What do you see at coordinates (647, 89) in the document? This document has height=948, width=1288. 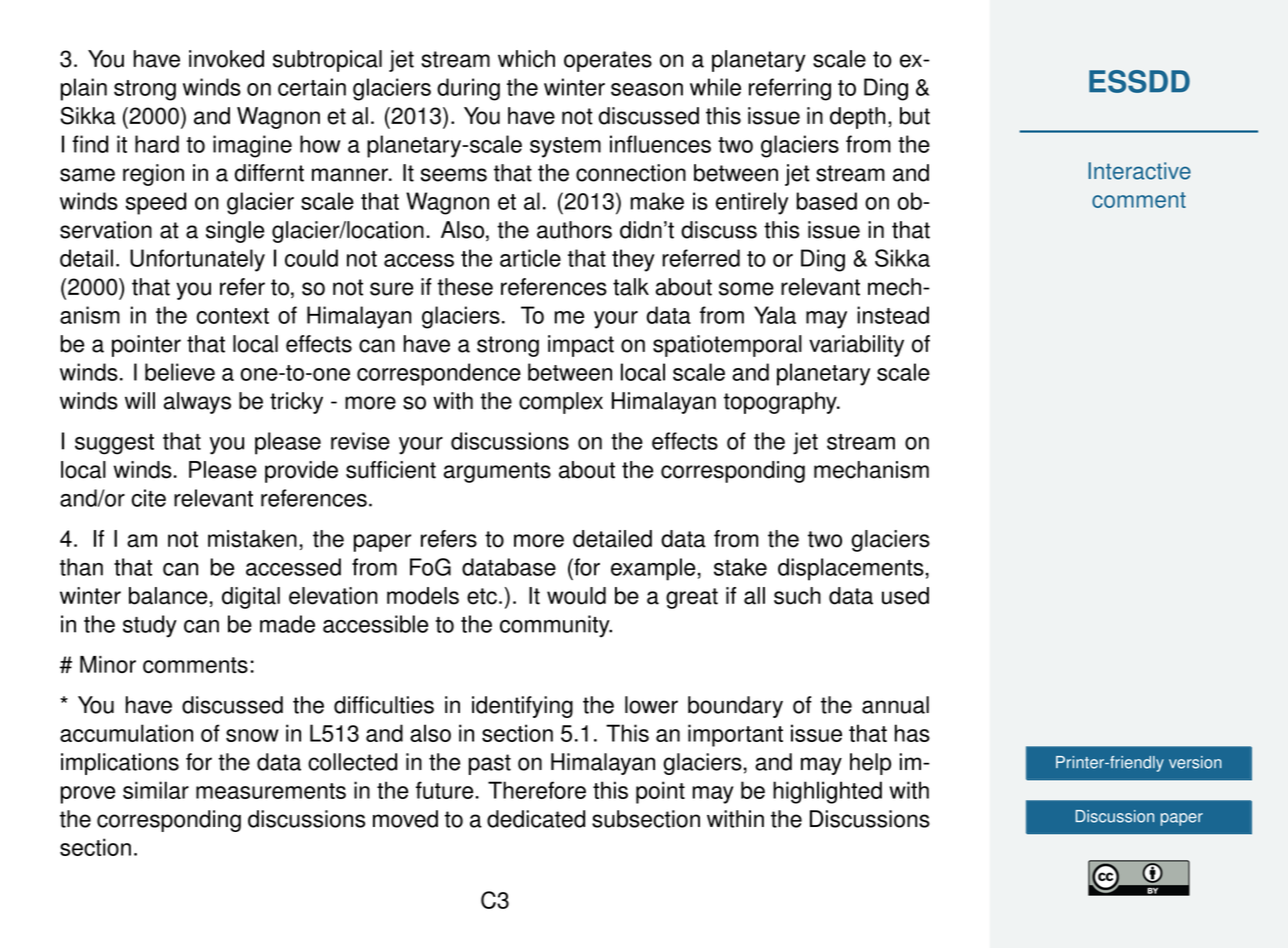 I see `season` at bounding box center [647, 89].
